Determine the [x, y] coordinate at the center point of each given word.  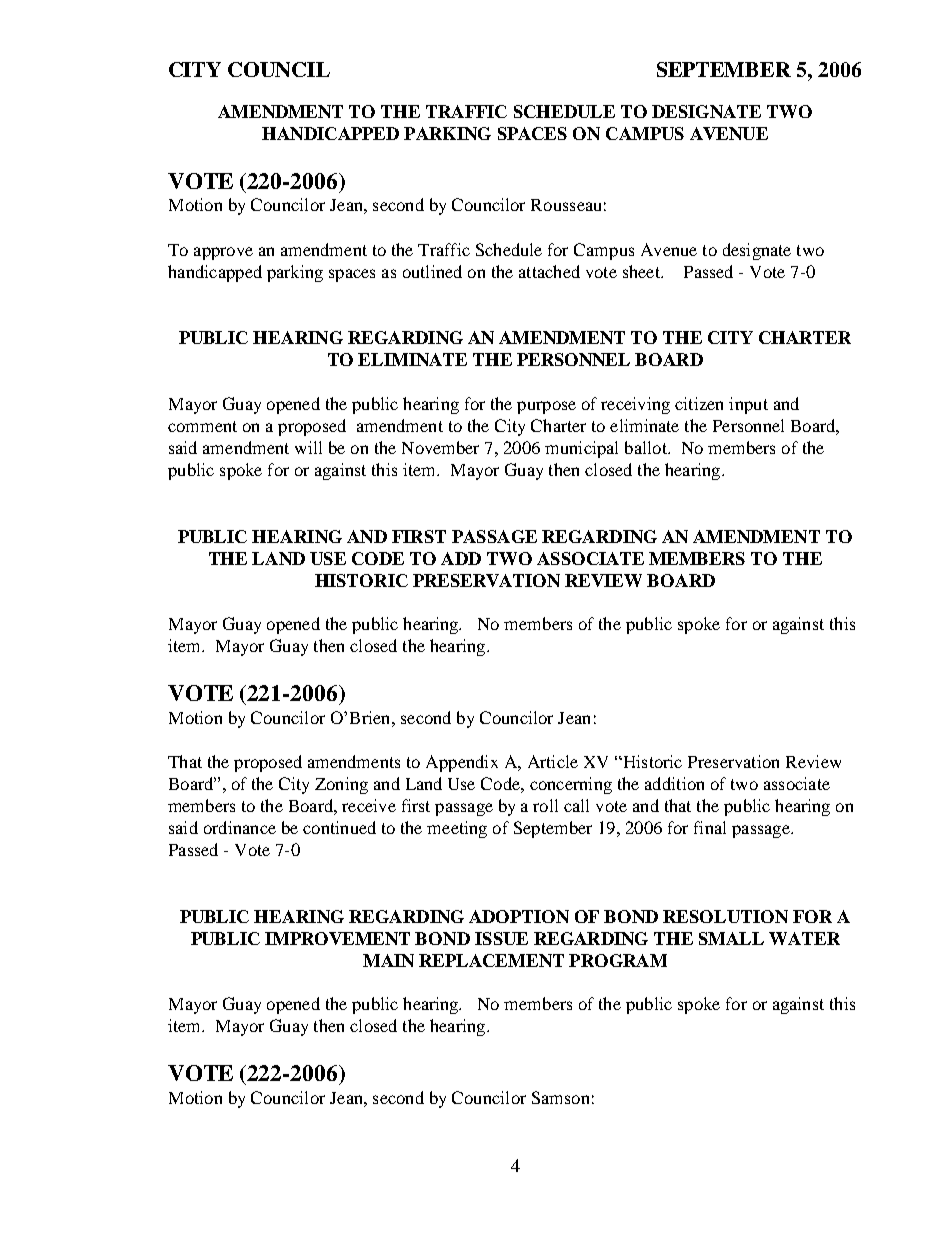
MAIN [388, 960]
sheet [642, 271]
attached [549, 271]
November [440, 447]
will [308, 447]
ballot [647, 447]
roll [545, 805]
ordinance [240, 827]
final [710, 827]
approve [223, 253]
